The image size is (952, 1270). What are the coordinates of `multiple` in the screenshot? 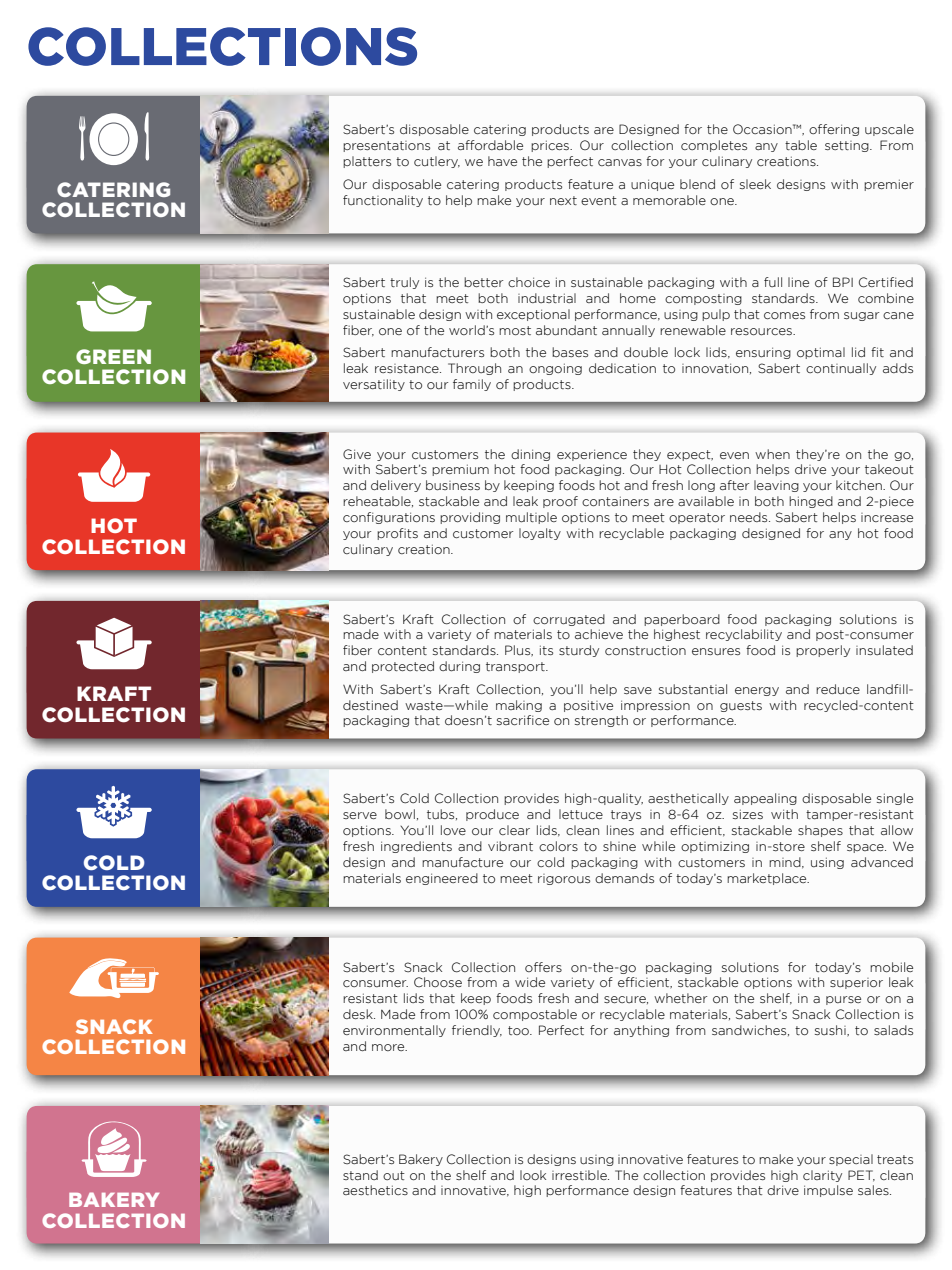 It's located at (531, 518).
